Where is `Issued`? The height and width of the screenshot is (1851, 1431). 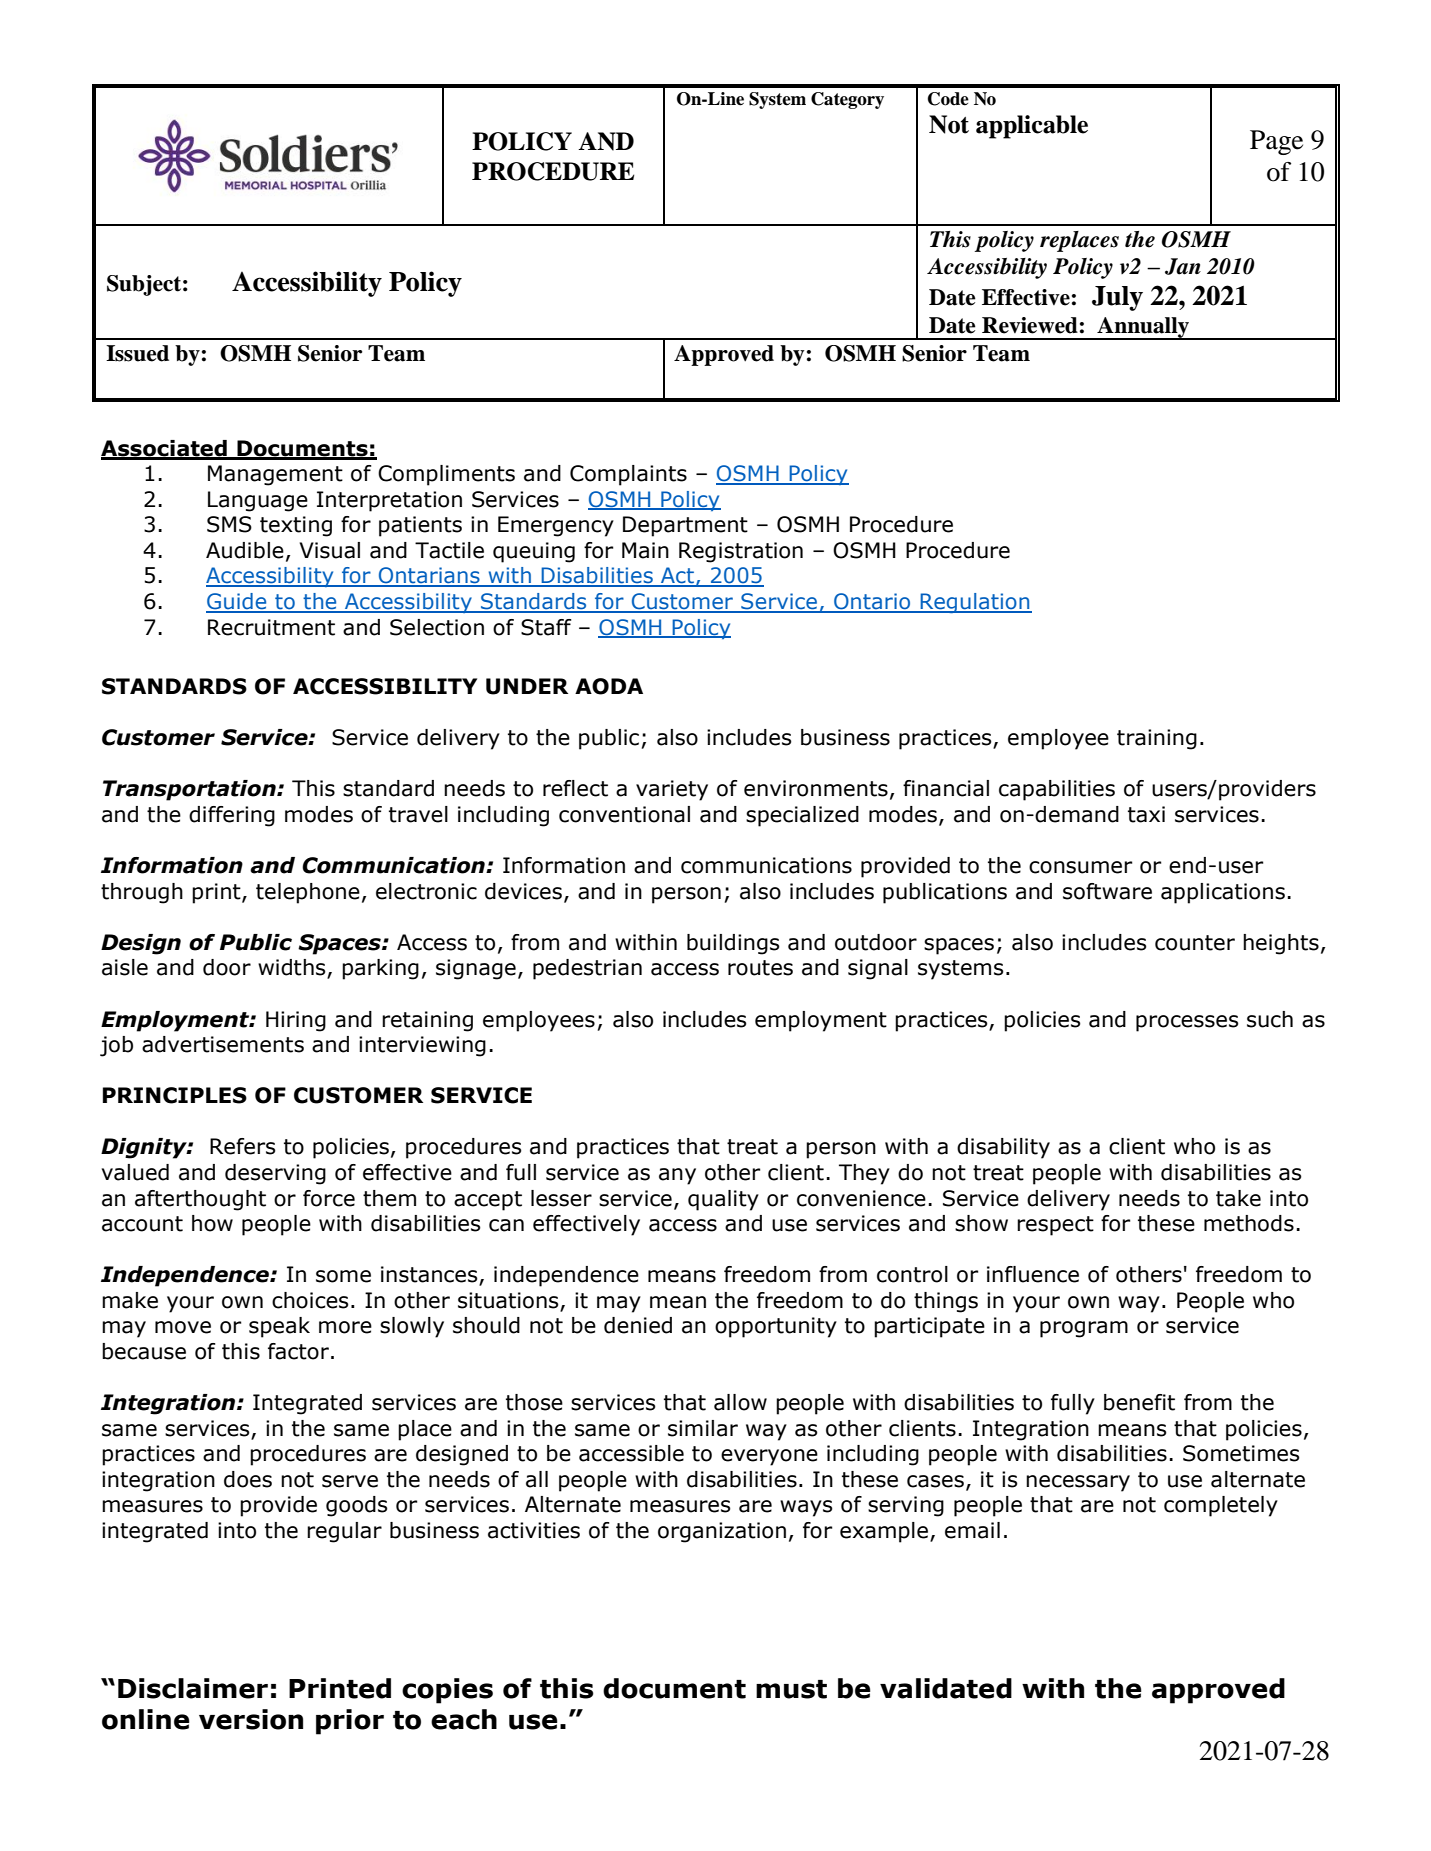
Issued is located at coordinates (137, 353).
